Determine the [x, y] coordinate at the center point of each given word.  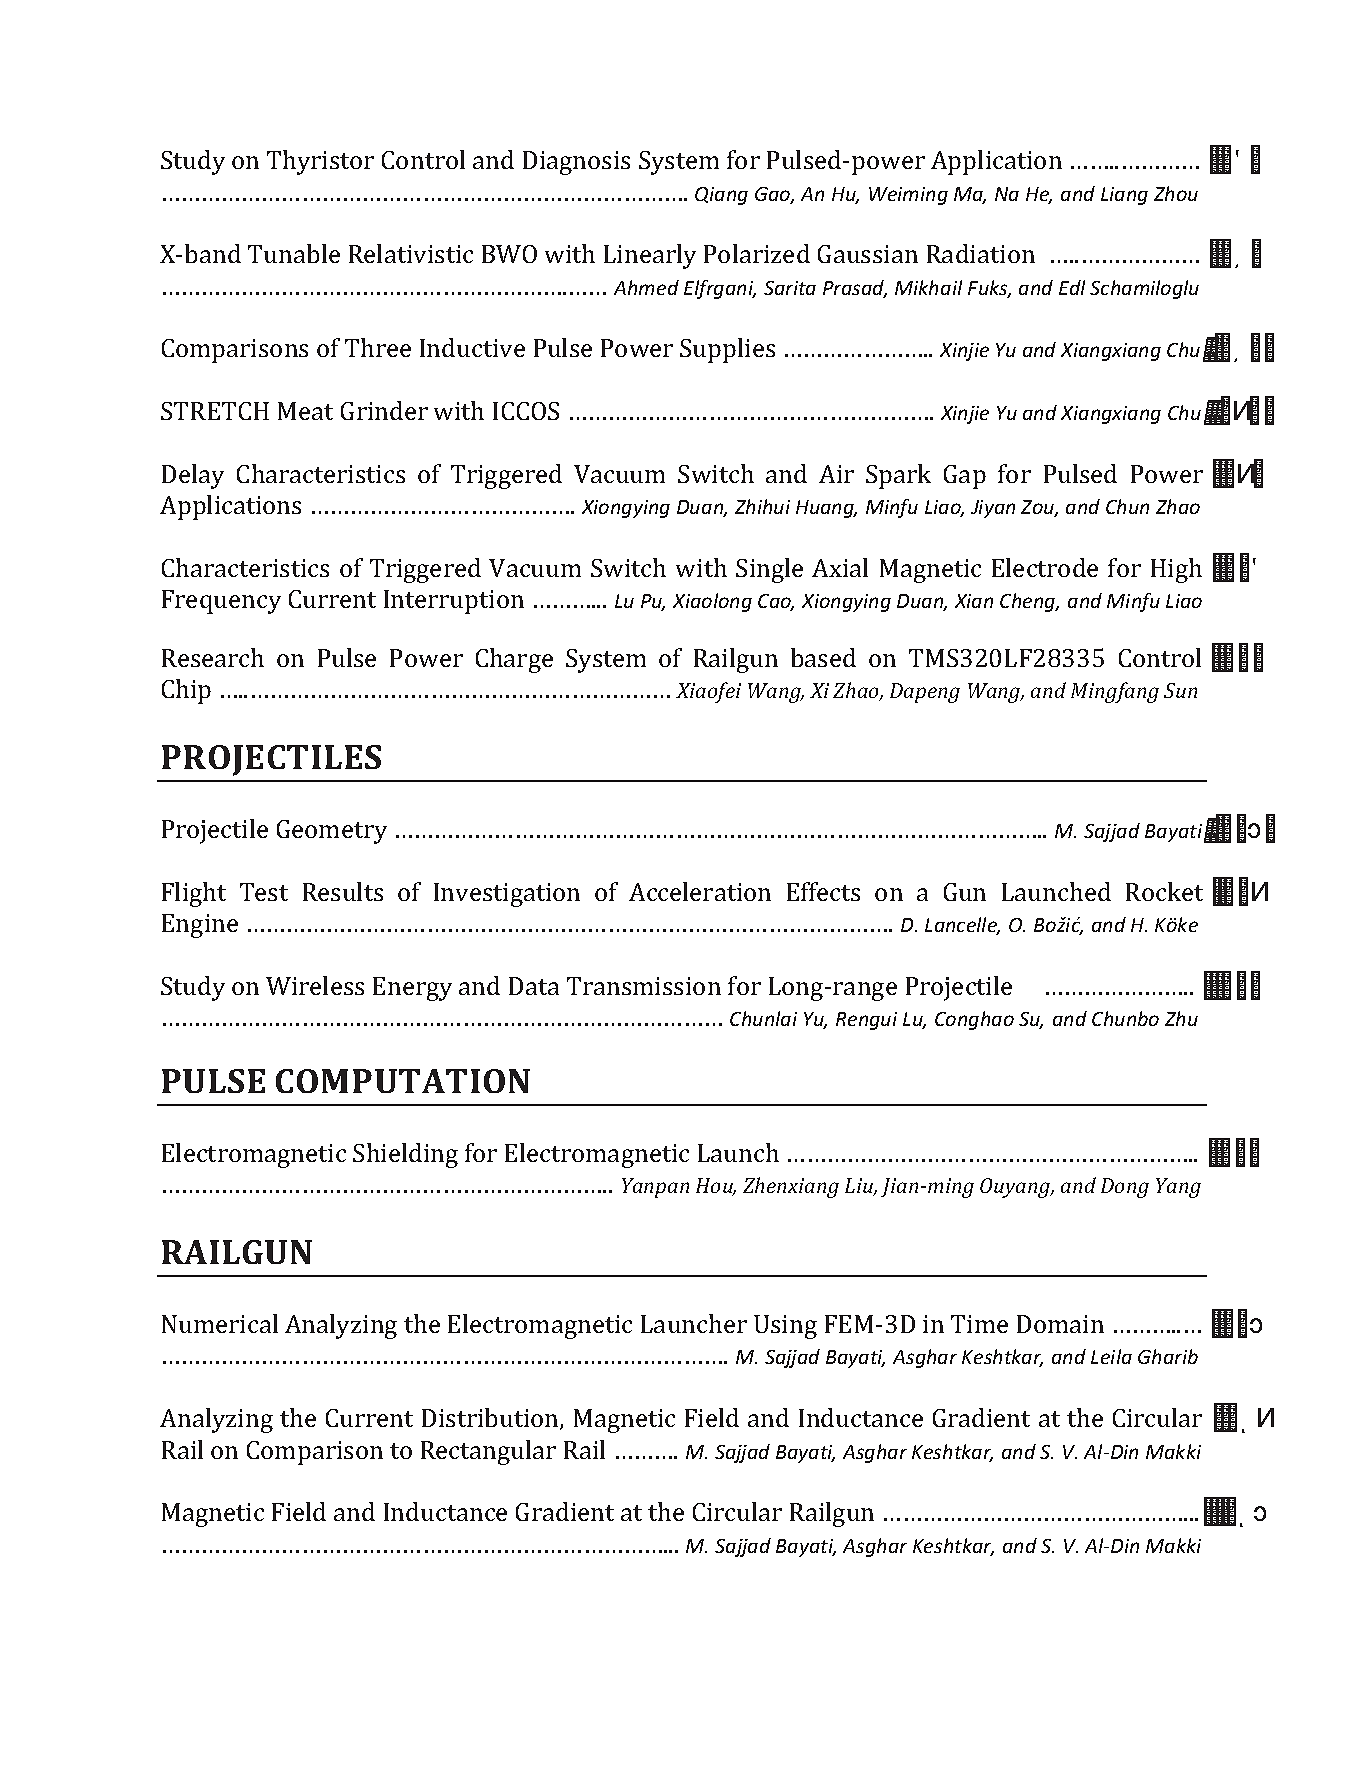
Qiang [721, 196]
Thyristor [320, 162]
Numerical [220, 1323]
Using [785, 1327]
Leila [1111, 1356]
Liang [1124, 196]
